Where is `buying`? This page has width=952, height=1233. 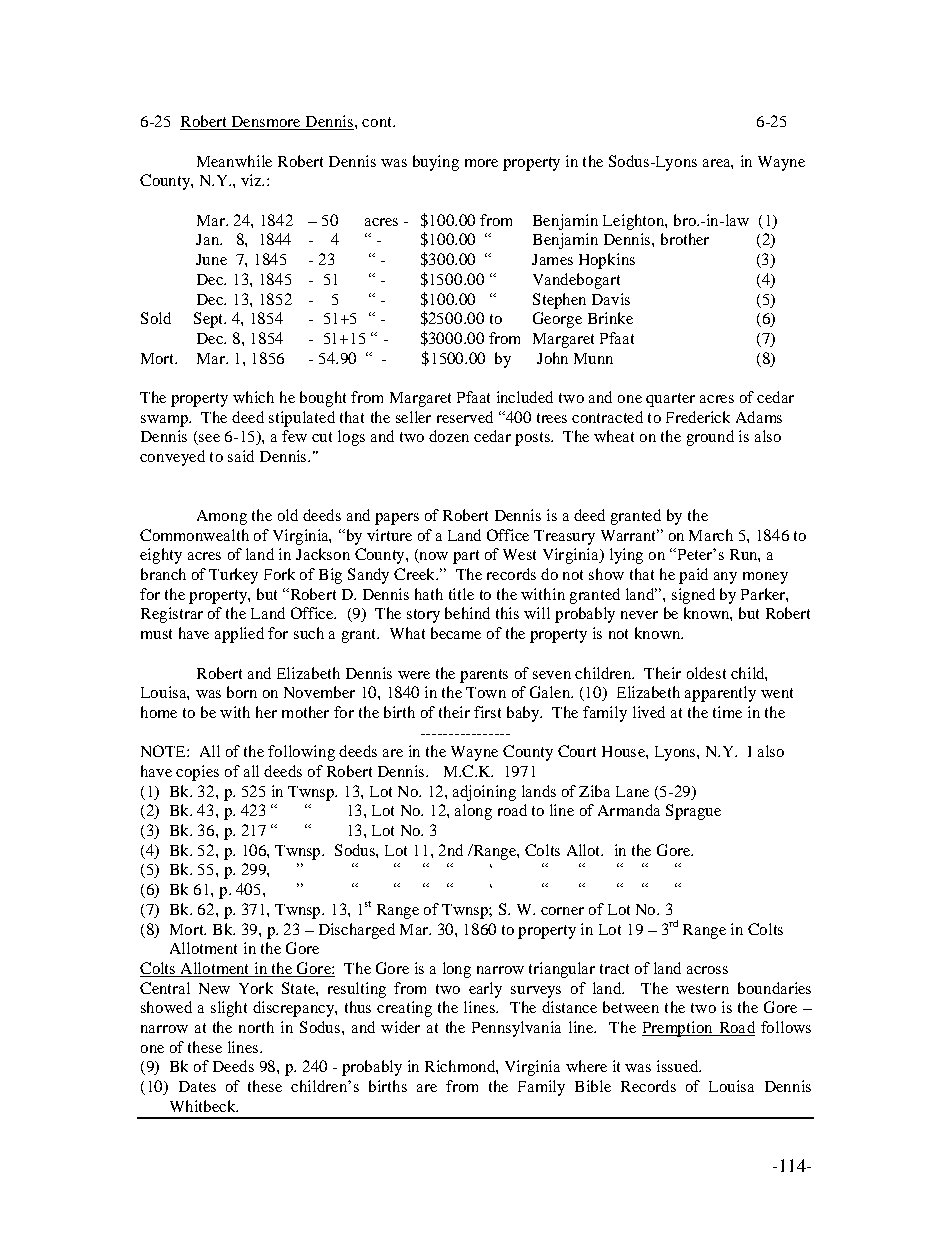
buying is located at coordinates (436, 163).
